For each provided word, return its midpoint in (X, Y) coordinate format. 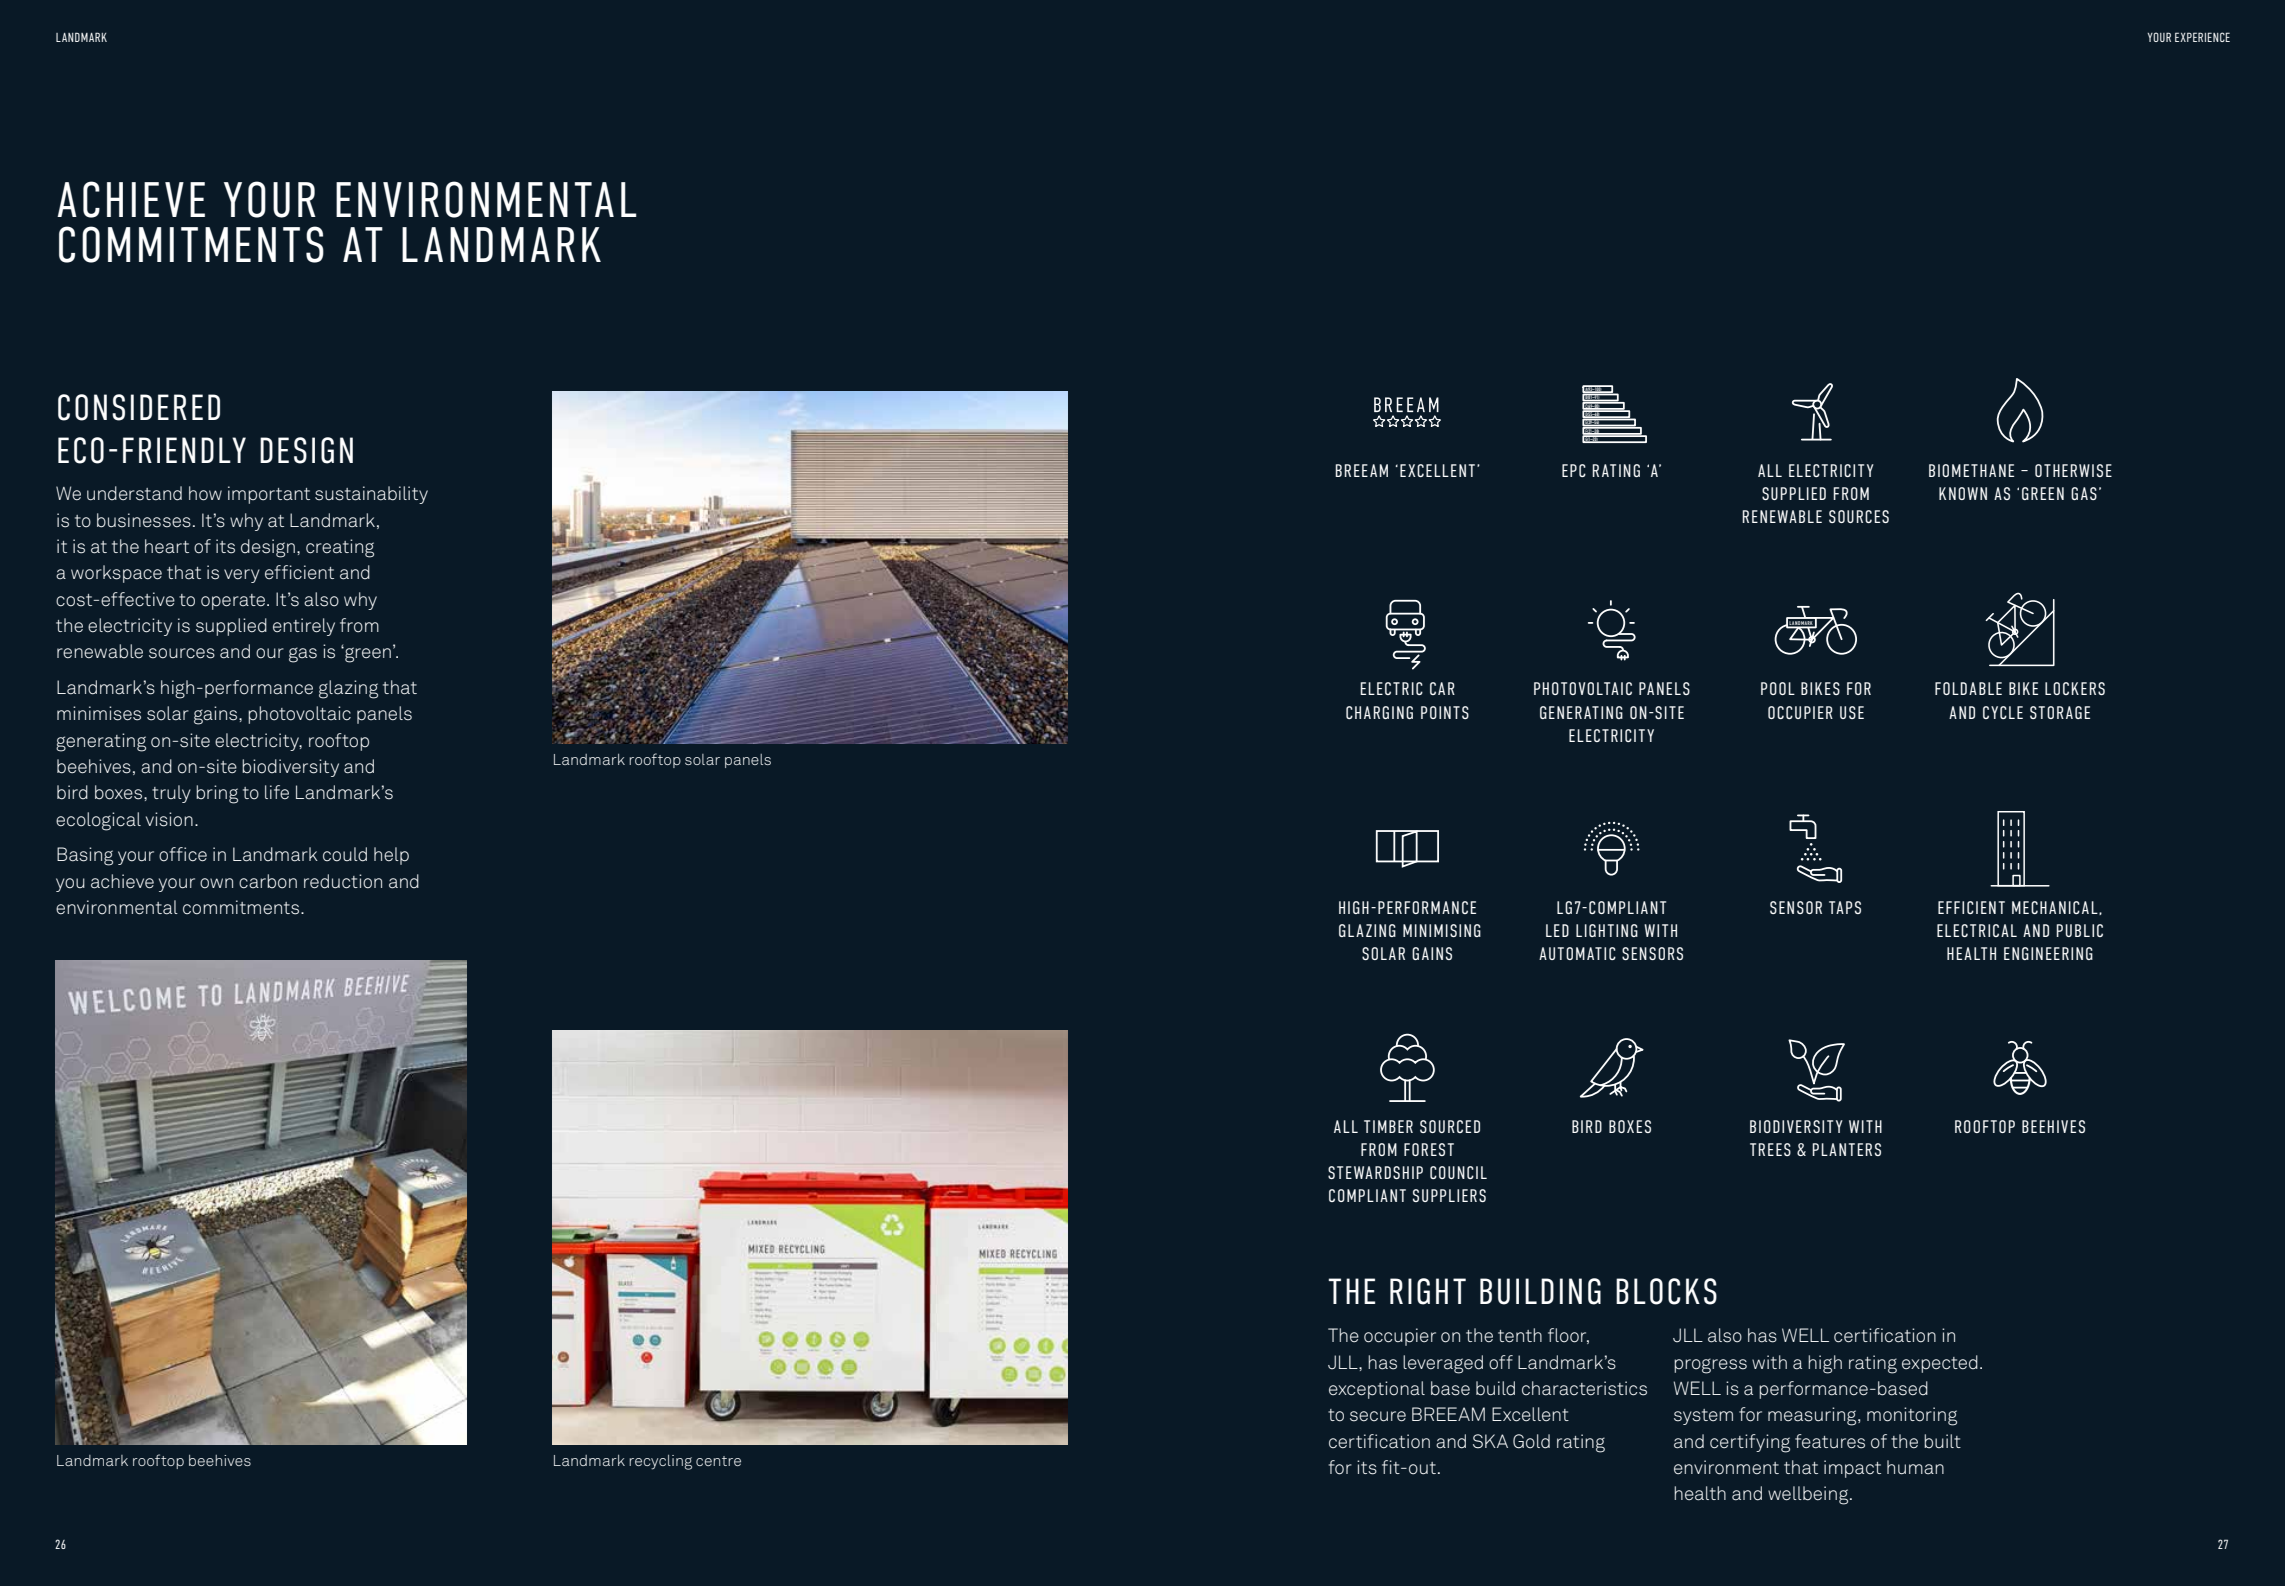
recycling (660, 1462)
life (277, 792)
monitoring (1912, 1416)
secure (1378, 1416)
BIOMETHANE (1971, 470)
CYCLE (2003, 712)
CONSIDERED (139, 407)
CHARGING (1379, 712)
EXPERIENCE (2202, 37)
